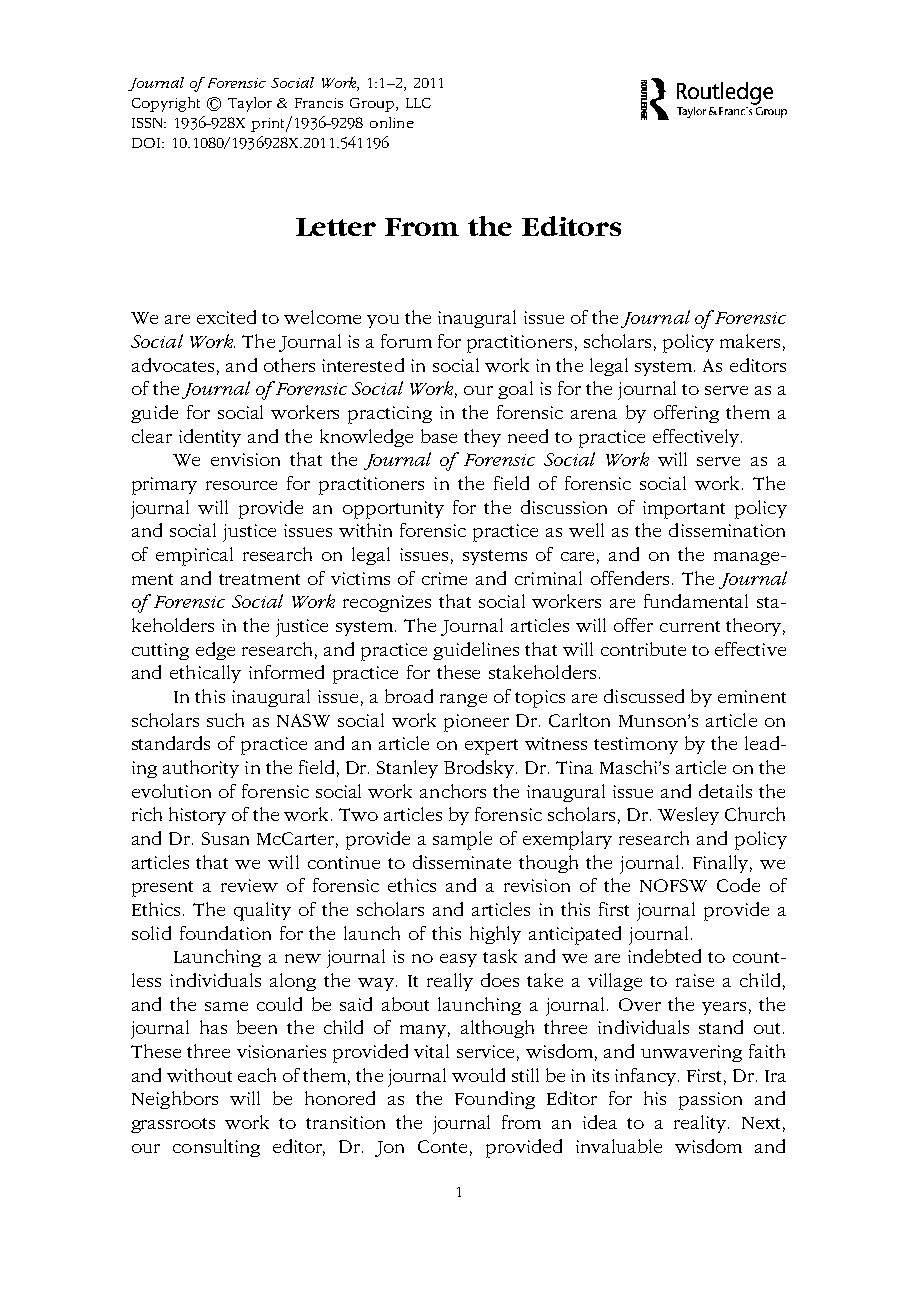 This screenshot has height=1316, width=921. I want to click on crime, so click(444, 578).
